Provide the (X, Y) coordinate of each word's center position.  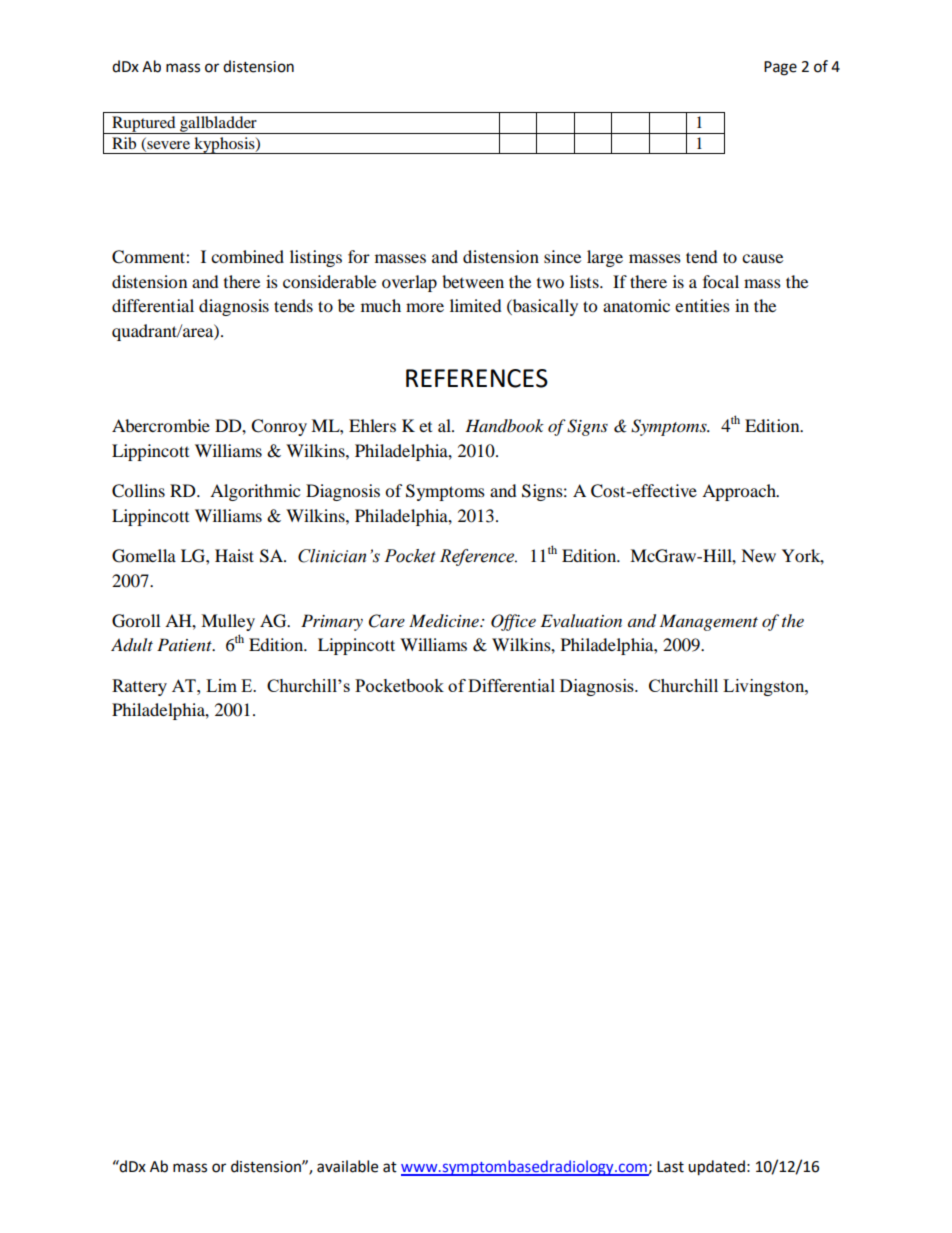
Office (513, 622)
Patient (185, 644)
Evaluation (581, 620)
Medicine (445, 620)
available (347, 1166)
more (425, 307)
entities (702, 305)
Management (709, 622)
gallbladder (218, 125)
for (359, 256)
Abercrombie (161, 425)
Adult (132, 645)
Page (780, 68)
